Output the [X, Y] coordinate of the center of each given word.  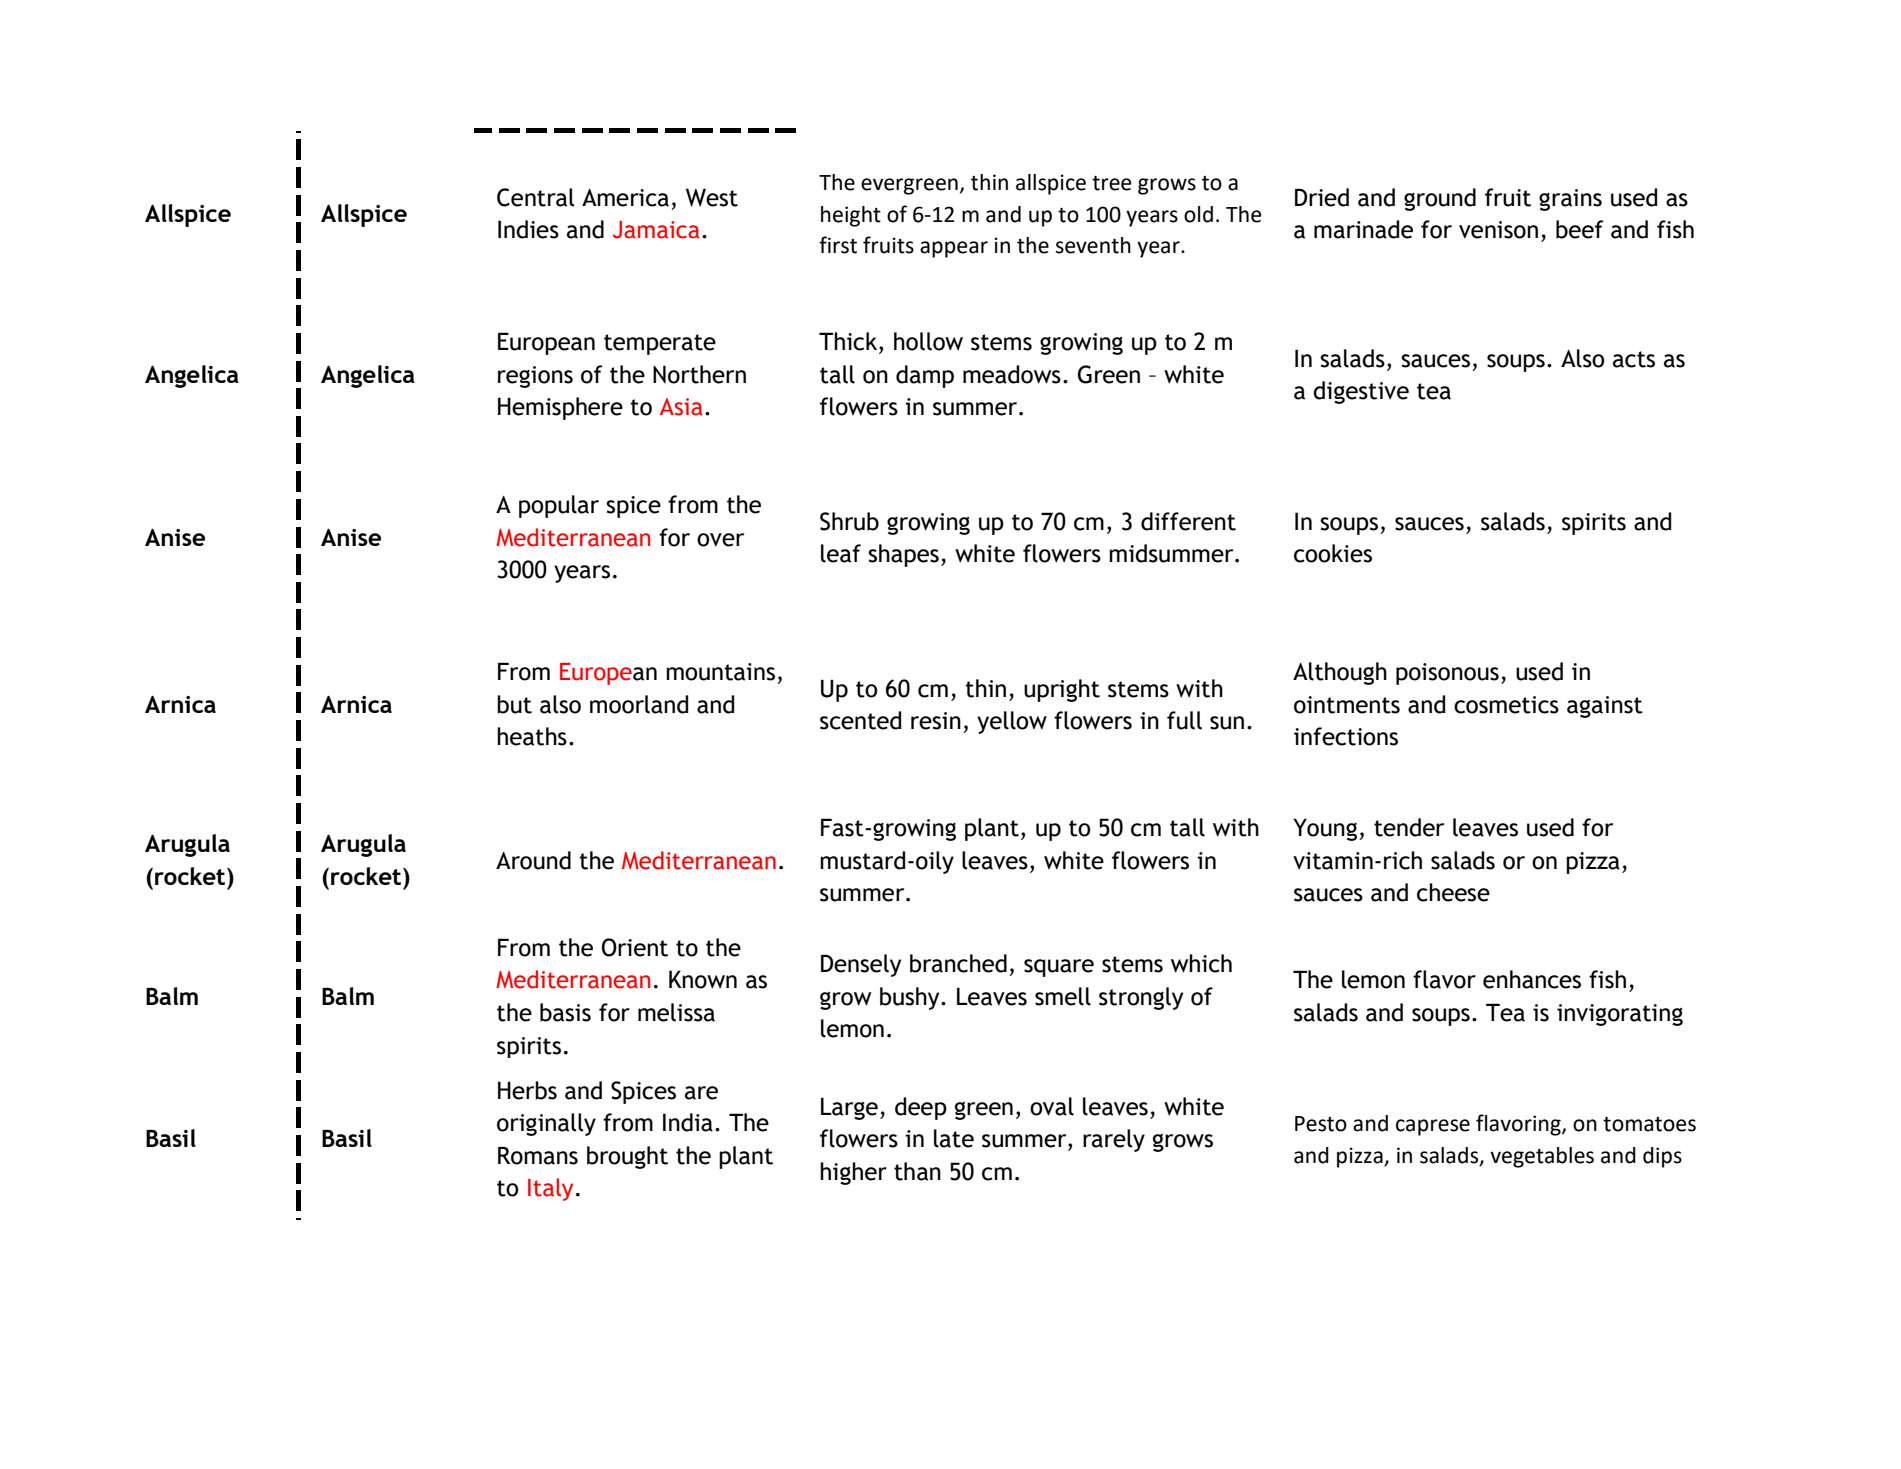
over [720, 540]
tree [1112, 183]
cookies [1333, 553]
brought [627, 1157]
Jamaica [656, 230]
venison [1498, 230]
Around [533, 860]
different [1188, 521]
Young [1326, 829]
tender [1409, 827]
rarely [1114, 1140]
